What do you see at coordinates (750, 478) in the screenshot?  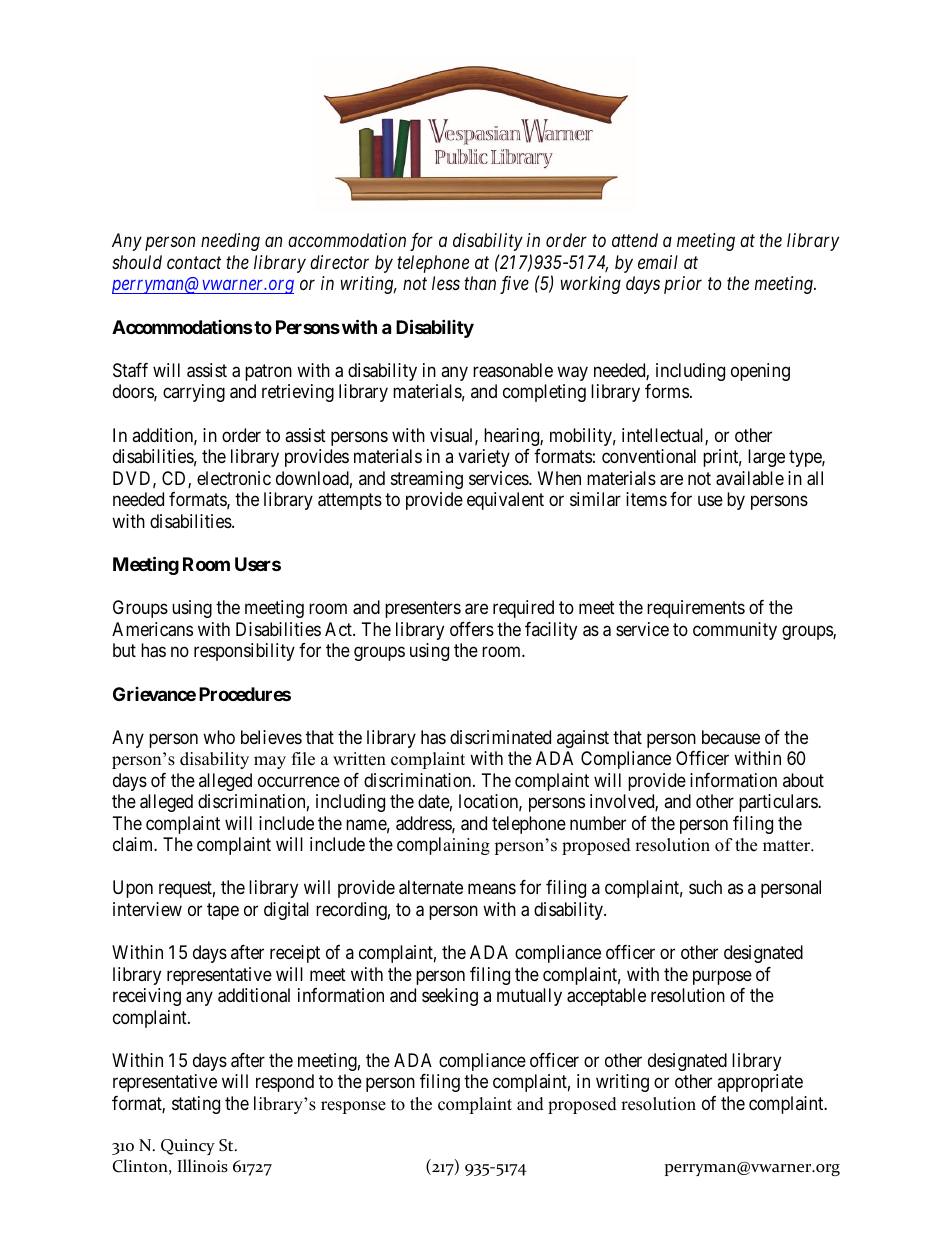 I see `available` at bounding box center [750, 478].
